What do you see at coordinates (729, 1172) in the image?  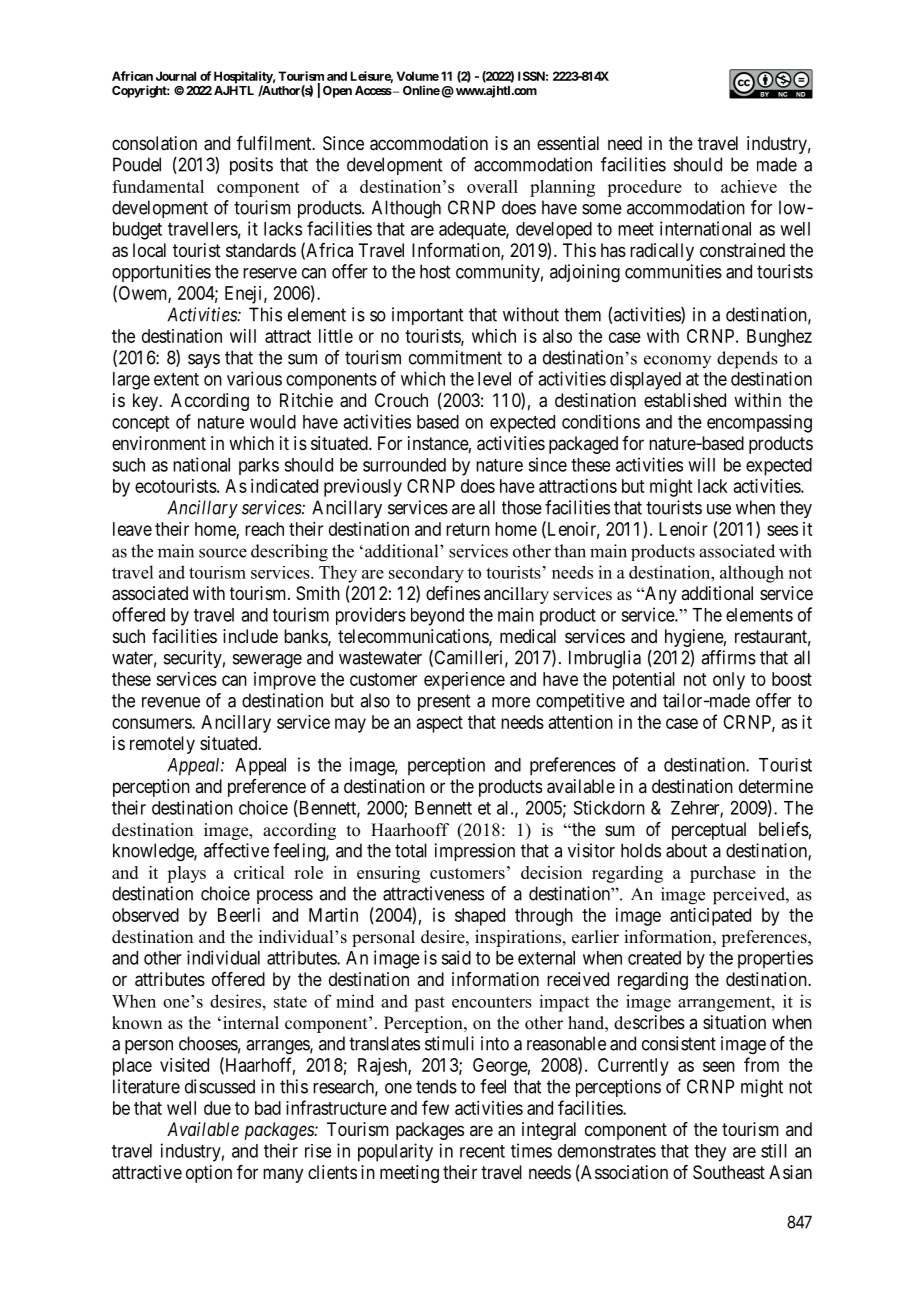 I see `Southeast` at bounding box center [729, 1172].
